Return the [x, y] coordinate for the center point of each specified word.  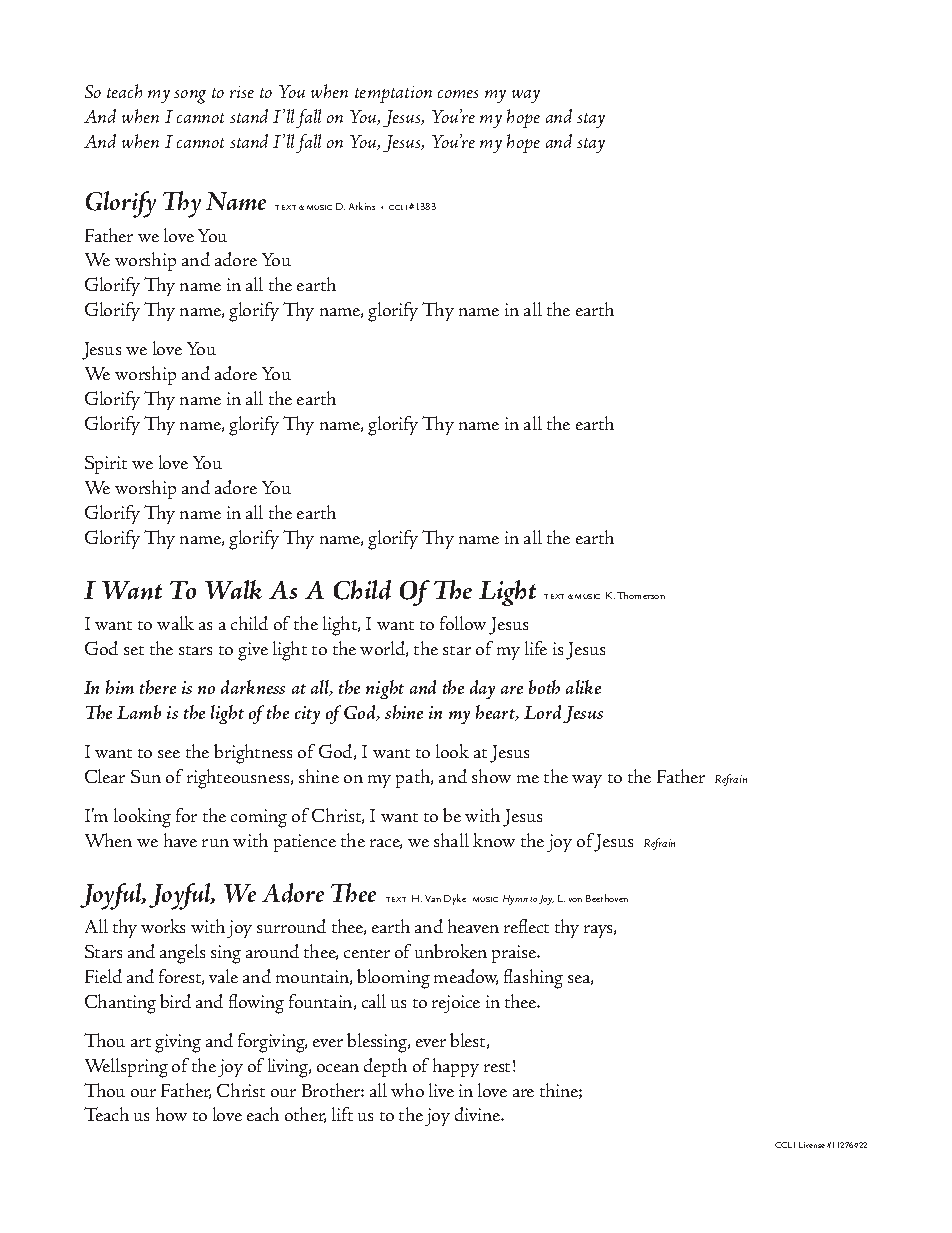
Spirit [106, 465]
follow [463, 623]
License [812, 1145]
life [536, 648]
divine [479, 1114]
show [491, 776]
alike [583, 687]
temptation [393, 94]
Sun [146, 776]
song [190, 97]
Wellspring [126, 1068]
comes [458, 94]
